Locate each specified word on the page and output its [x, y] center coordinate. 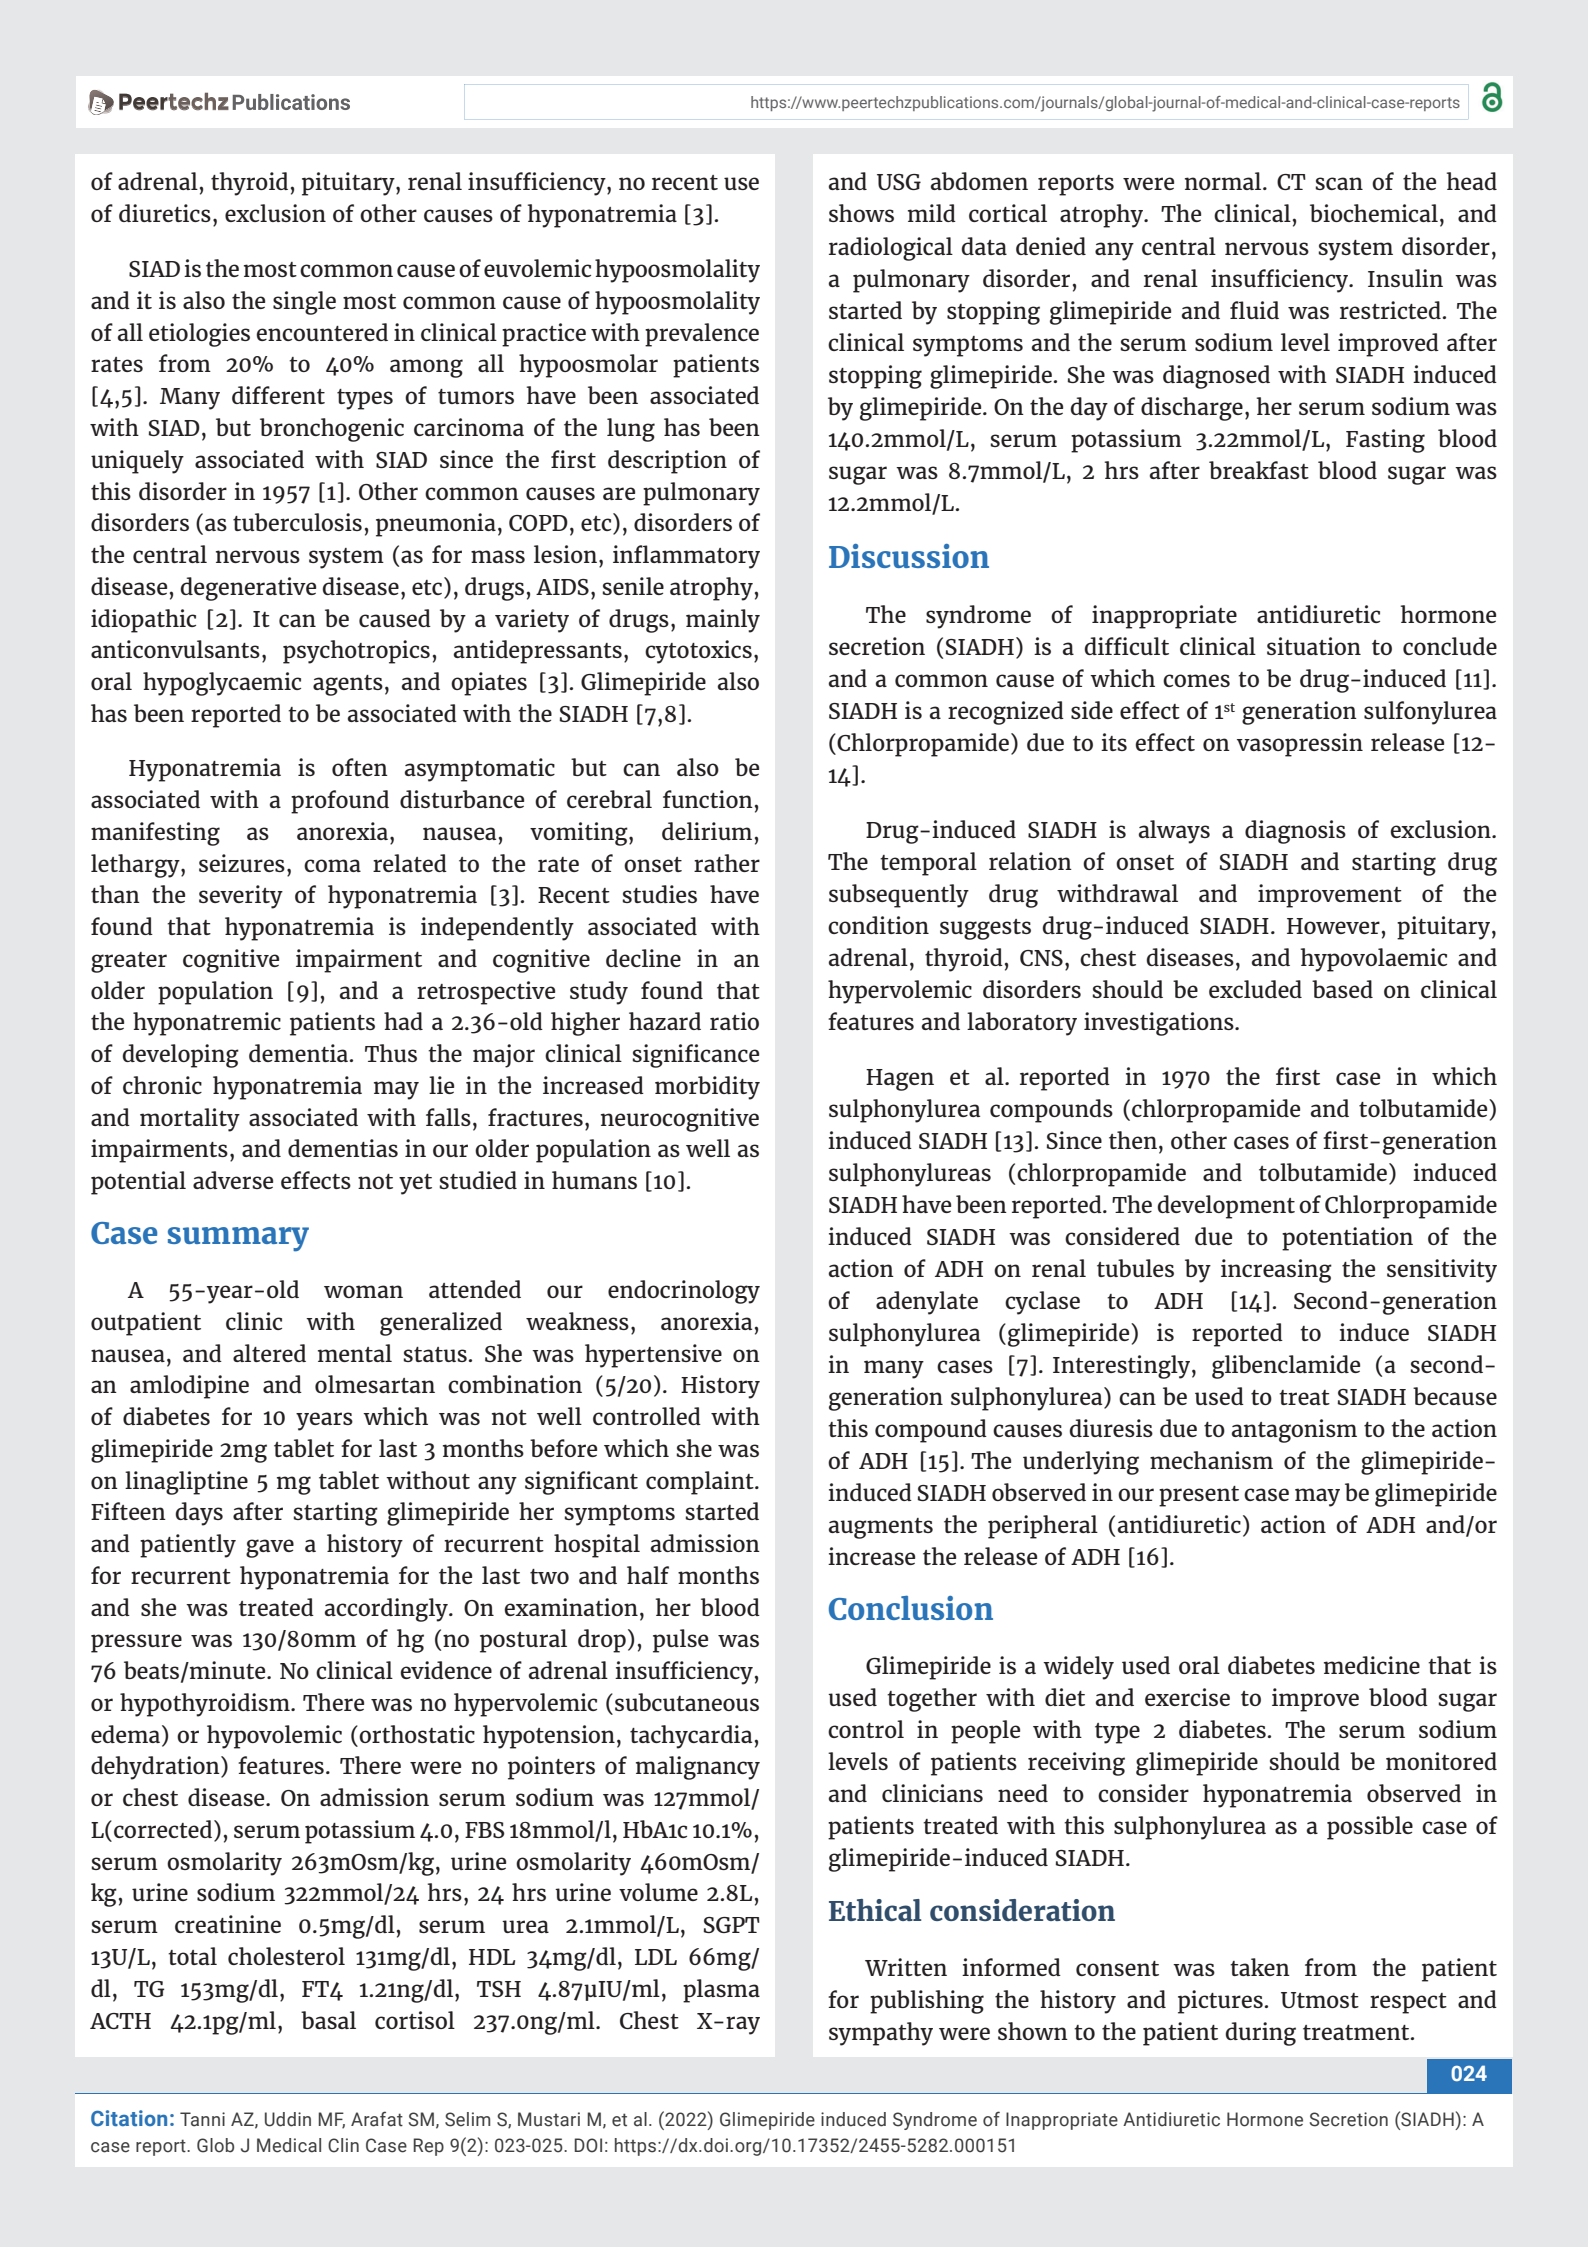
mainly [723, 621]
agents [348, 685]
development [1226, 1207]
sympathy [881, 2034]
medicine [1372, 1665]
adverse [233, 1180]
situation [1314, 646]
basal [328, 2020]
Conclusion [911, 1607]
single [304, 303]
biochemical [1374, 213]
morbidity [707, 1088]
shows [861, 213]
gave [270, 1548]
